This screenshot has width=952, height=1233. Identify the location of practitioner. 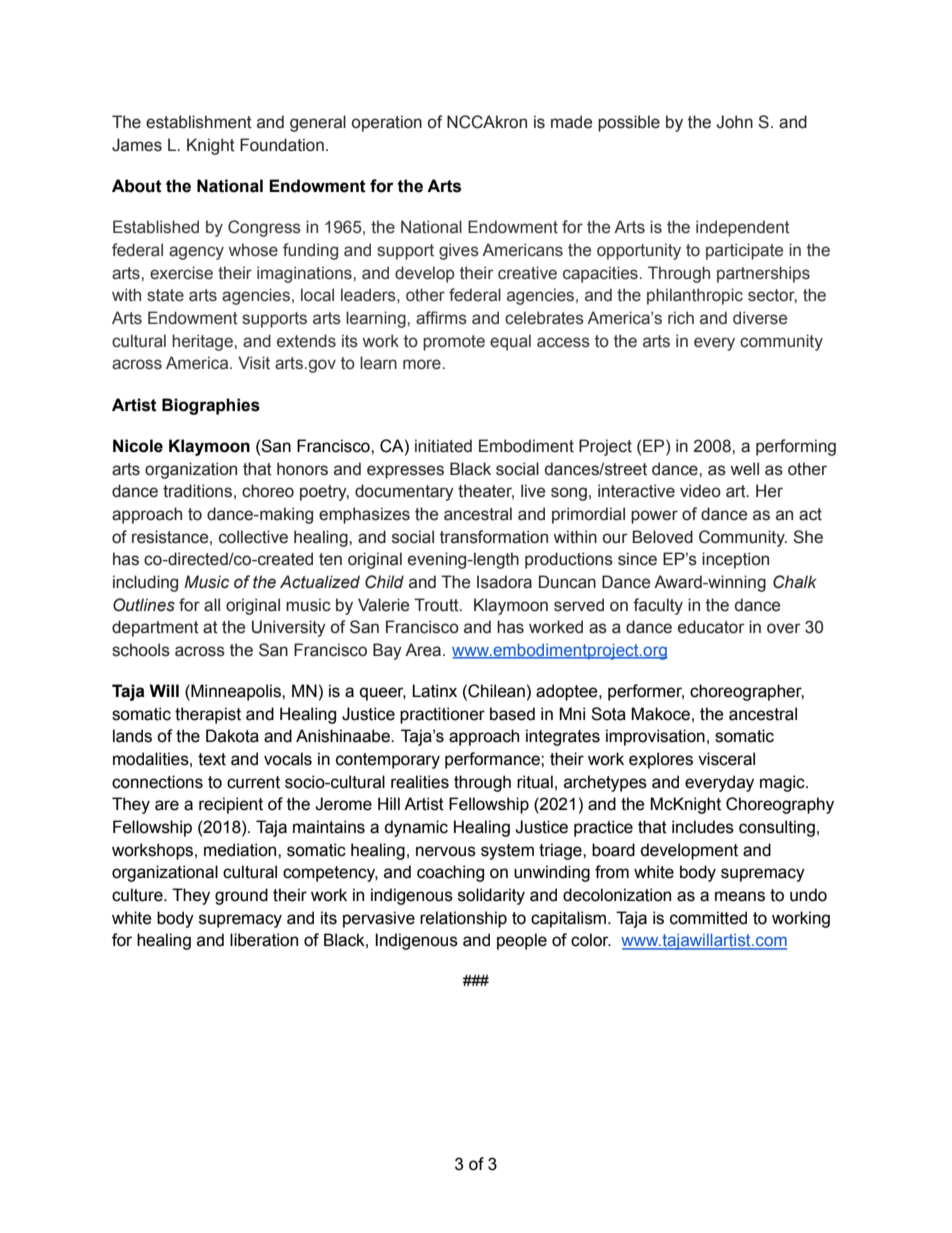
(442, 715).
